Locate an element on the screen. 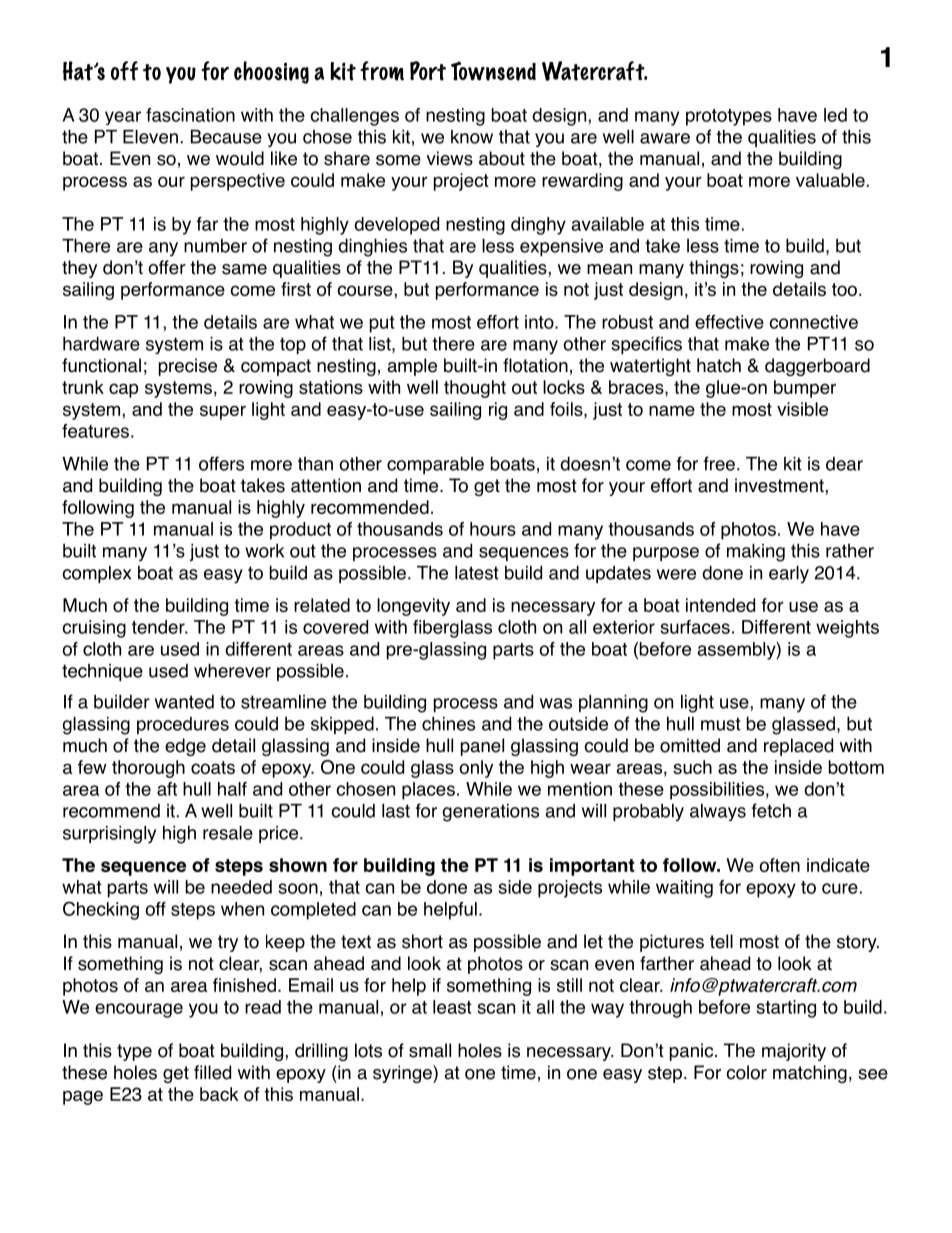 The width and height of the screenshot is (952, 1233). Townsend is located at coordinates (493, 71).
